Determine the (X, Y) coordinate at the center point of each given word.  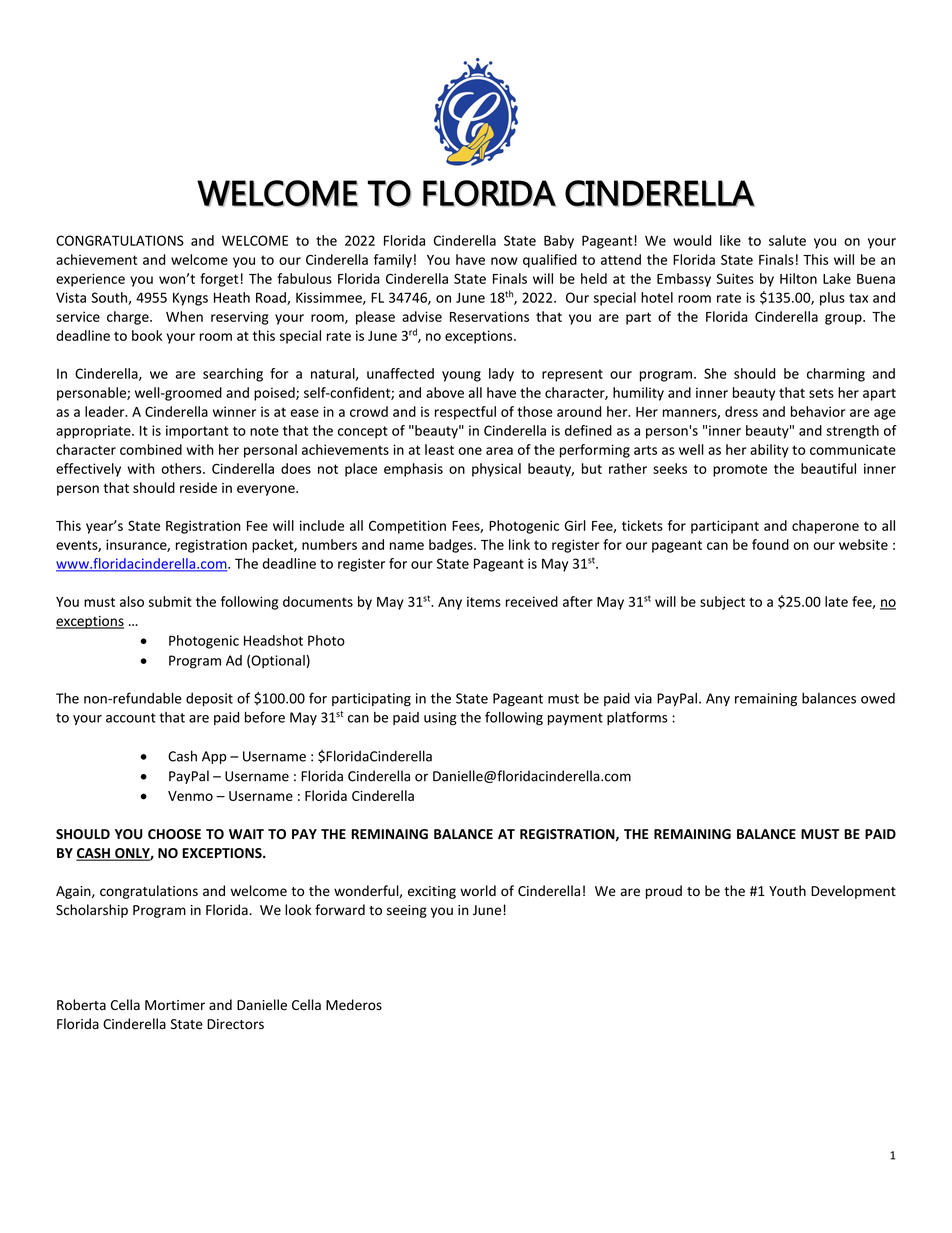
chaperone (825, 527)
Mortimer (175, 1005)
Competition (407, 527)
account (131, 718)
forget (219, 280)
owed (878, 698)
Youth (787, 890)
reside (198, 487)
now (504, 261)
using (440, 719)
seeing (407, 911)
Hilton (798, 278)
